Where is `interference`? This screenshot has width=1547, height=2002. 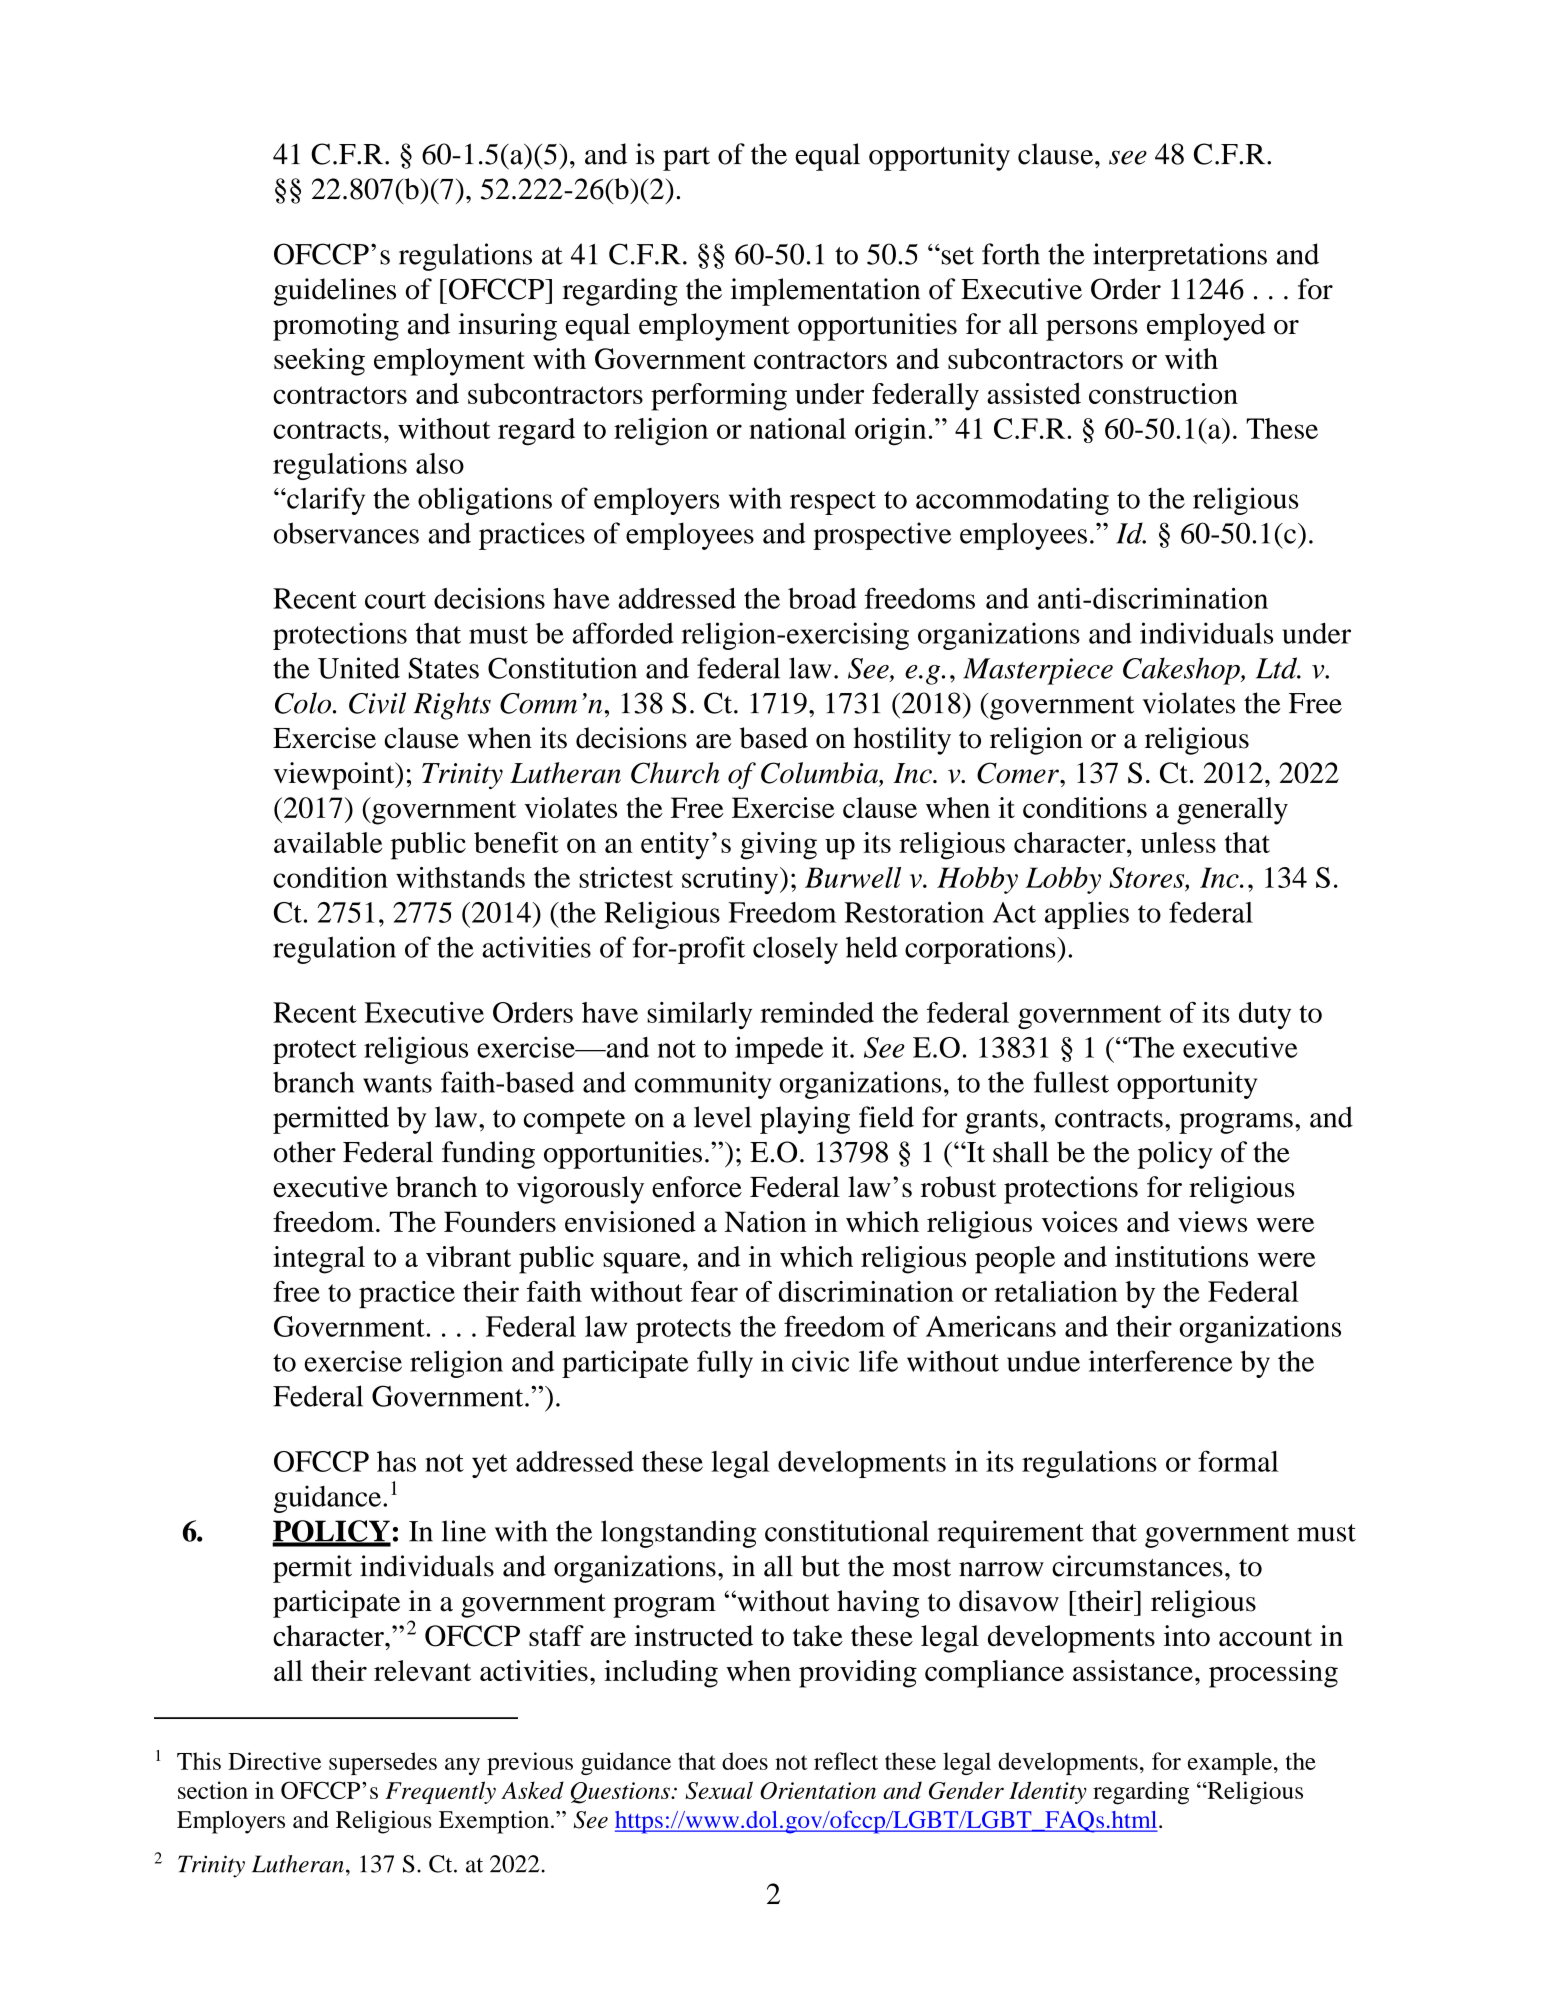 interference is located at coordinates (1160, 1361).
